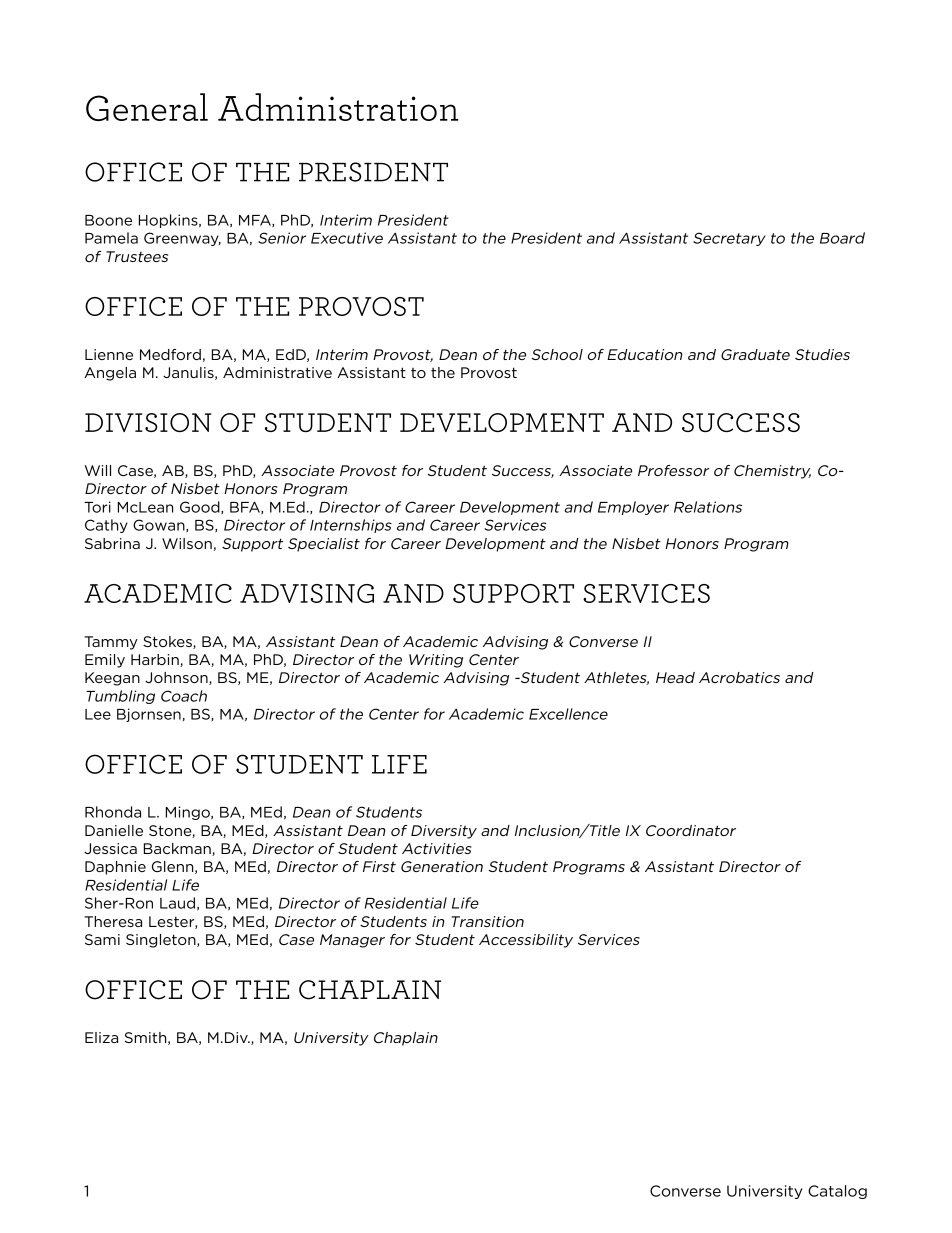  I want to click on Wilson, so click(187, 543).
